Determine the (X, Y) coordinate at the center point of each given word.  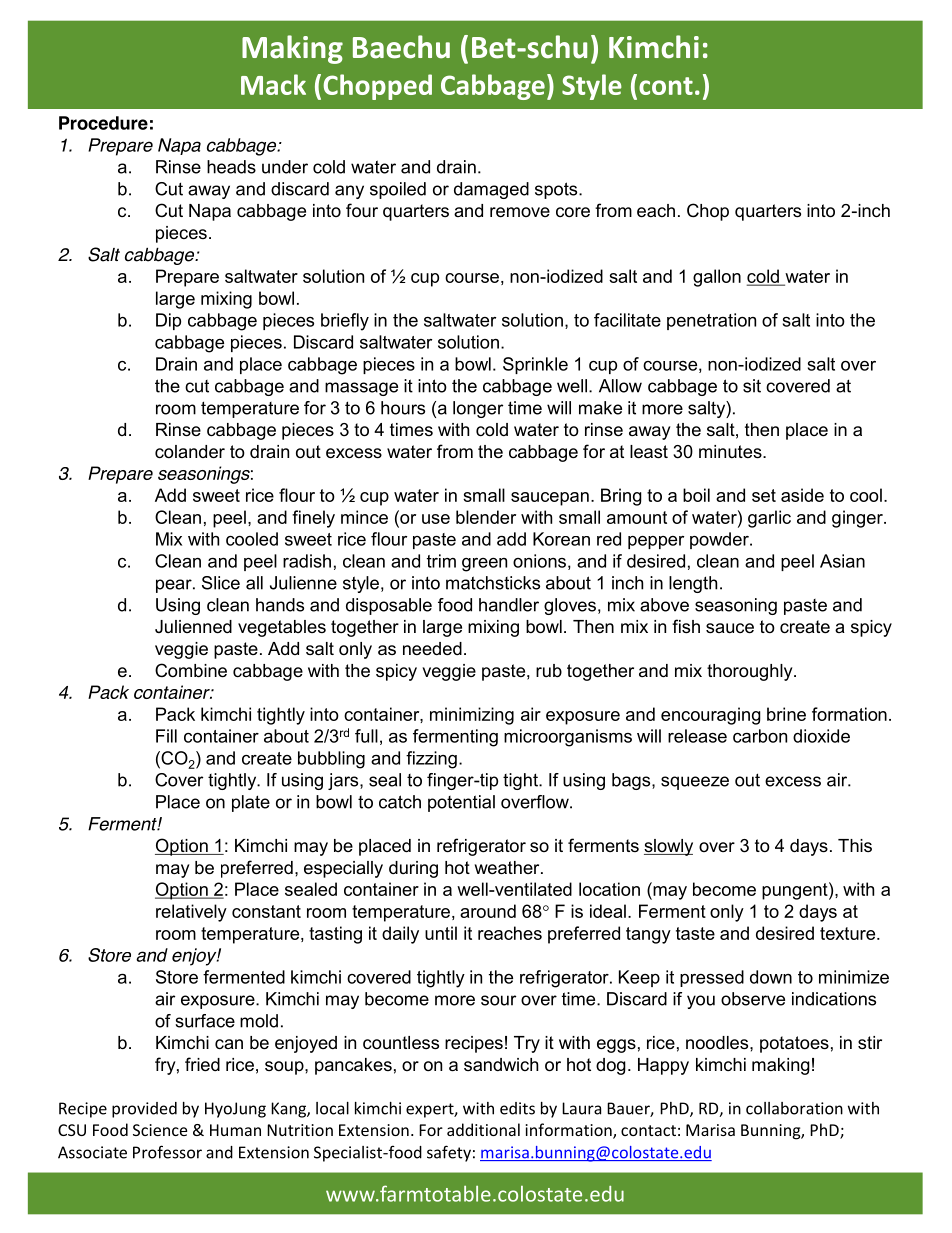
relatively (191, 913)
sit (752, 386)
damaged (491, 190)
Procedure (103, 123)
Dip (168, 321)
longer (478, 409)
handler (509, 605)
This (855, 845)
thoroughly (751, 672)
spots (557, 190)
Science (160, 1130)
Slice (221, 583)
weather (508, 868)
